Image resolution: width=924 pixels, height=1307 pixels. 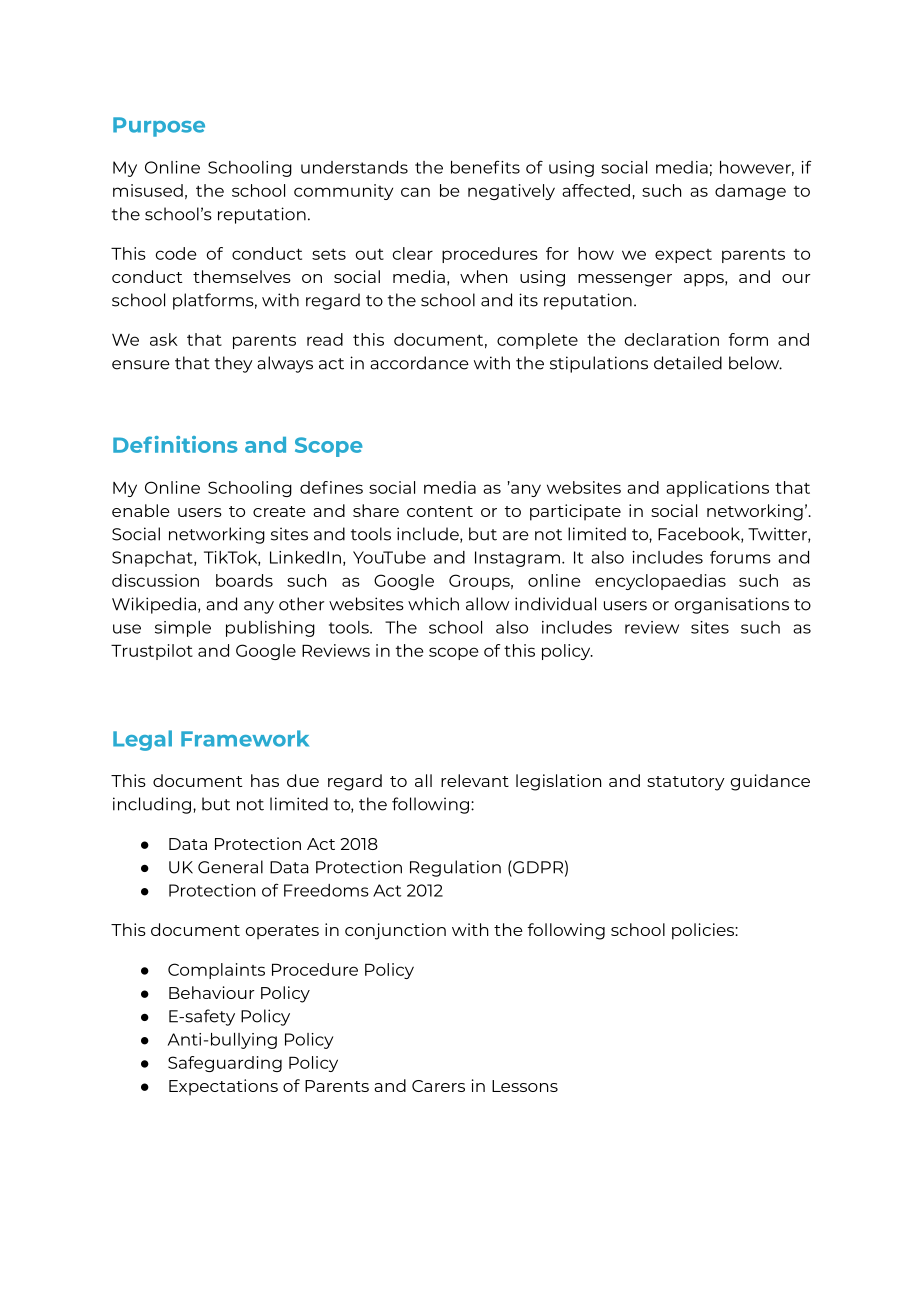 What do you see at coordinates (419, 363) in the image?
I see `accordance` at bounding box center [419, 363].
